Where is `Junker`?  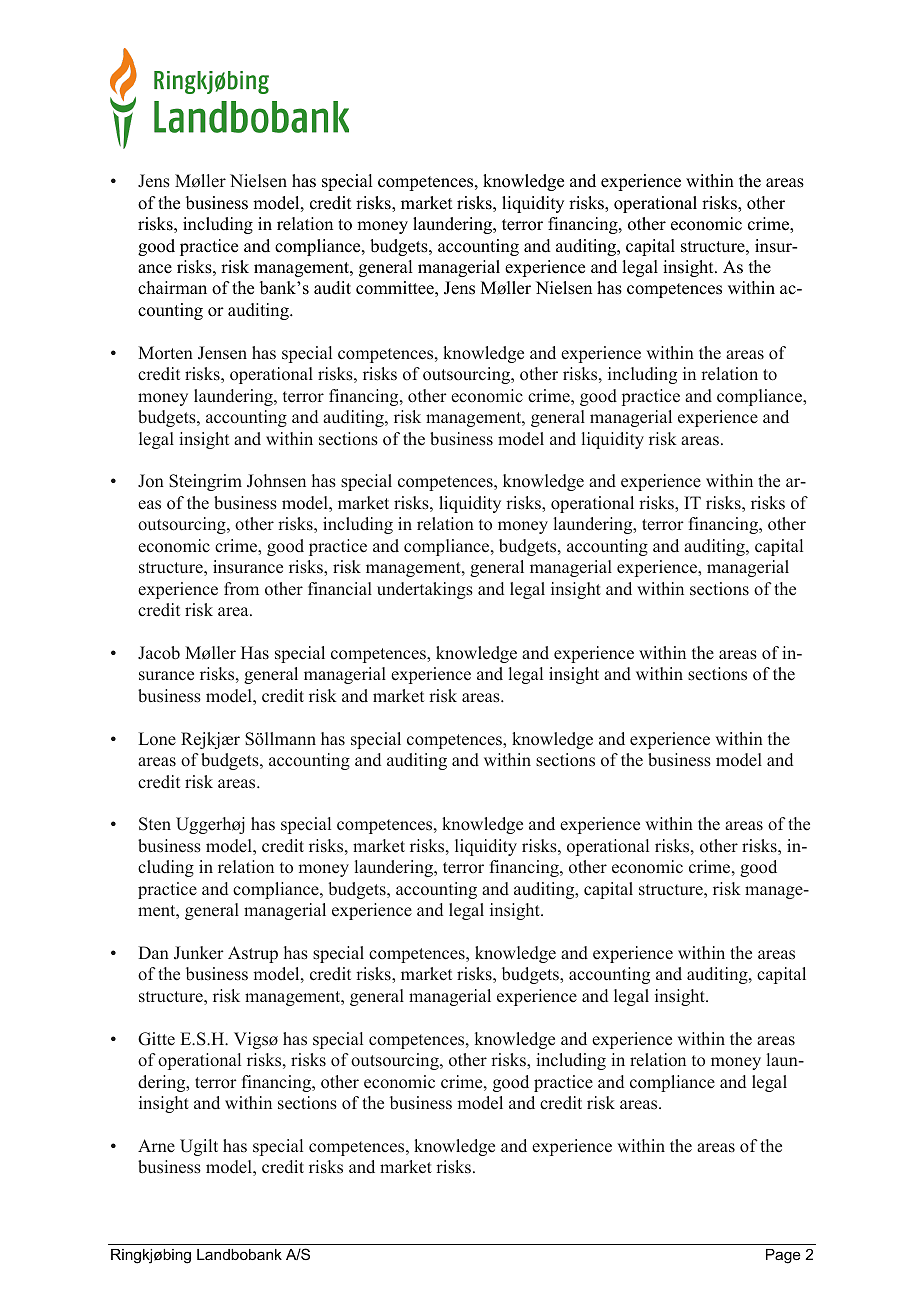
Junker is located at coordinates (199, 953).
